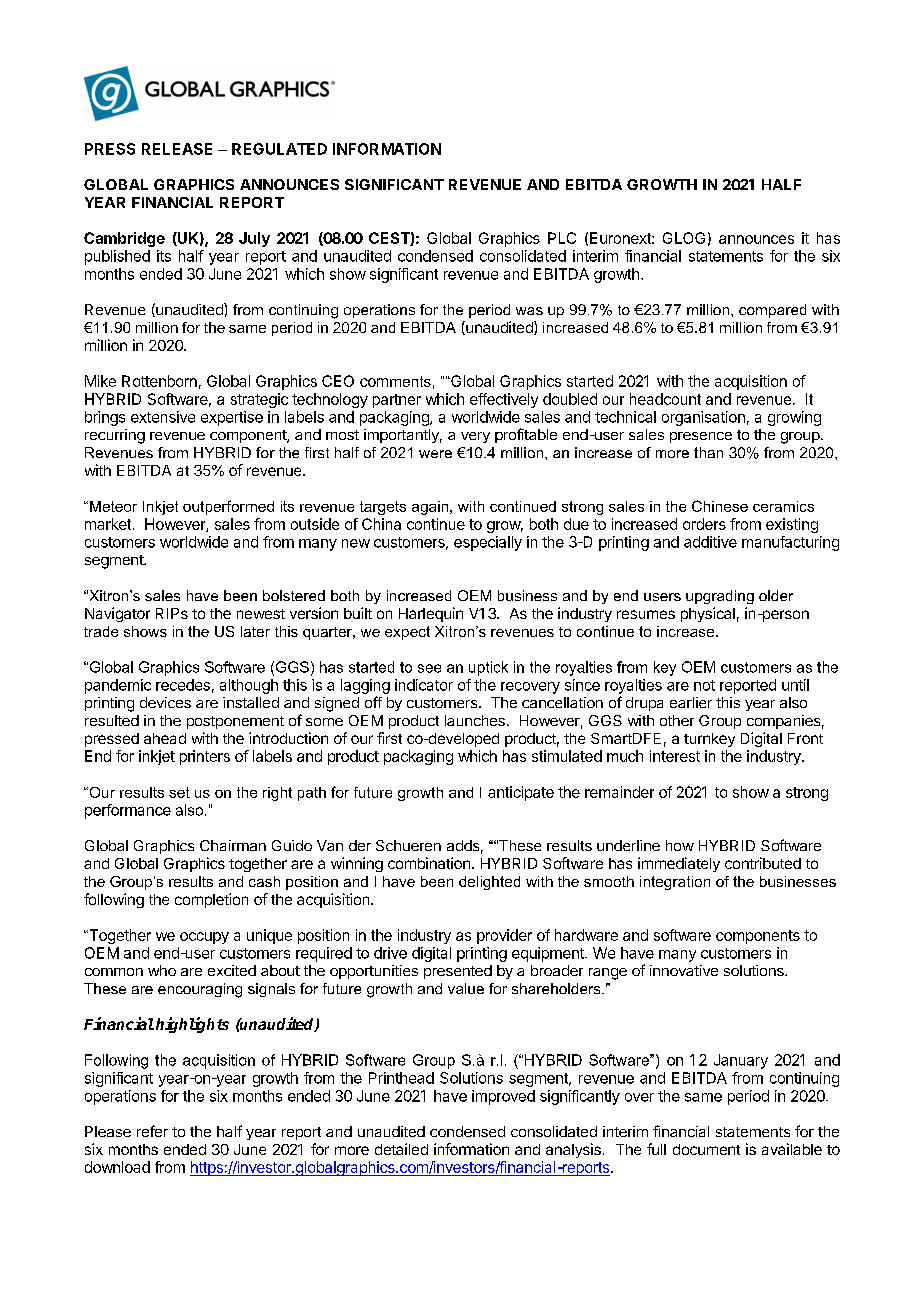  What do you see at coordinates (183, 685) in the document?
I see `recedes` at bounding box center [183, 685].
